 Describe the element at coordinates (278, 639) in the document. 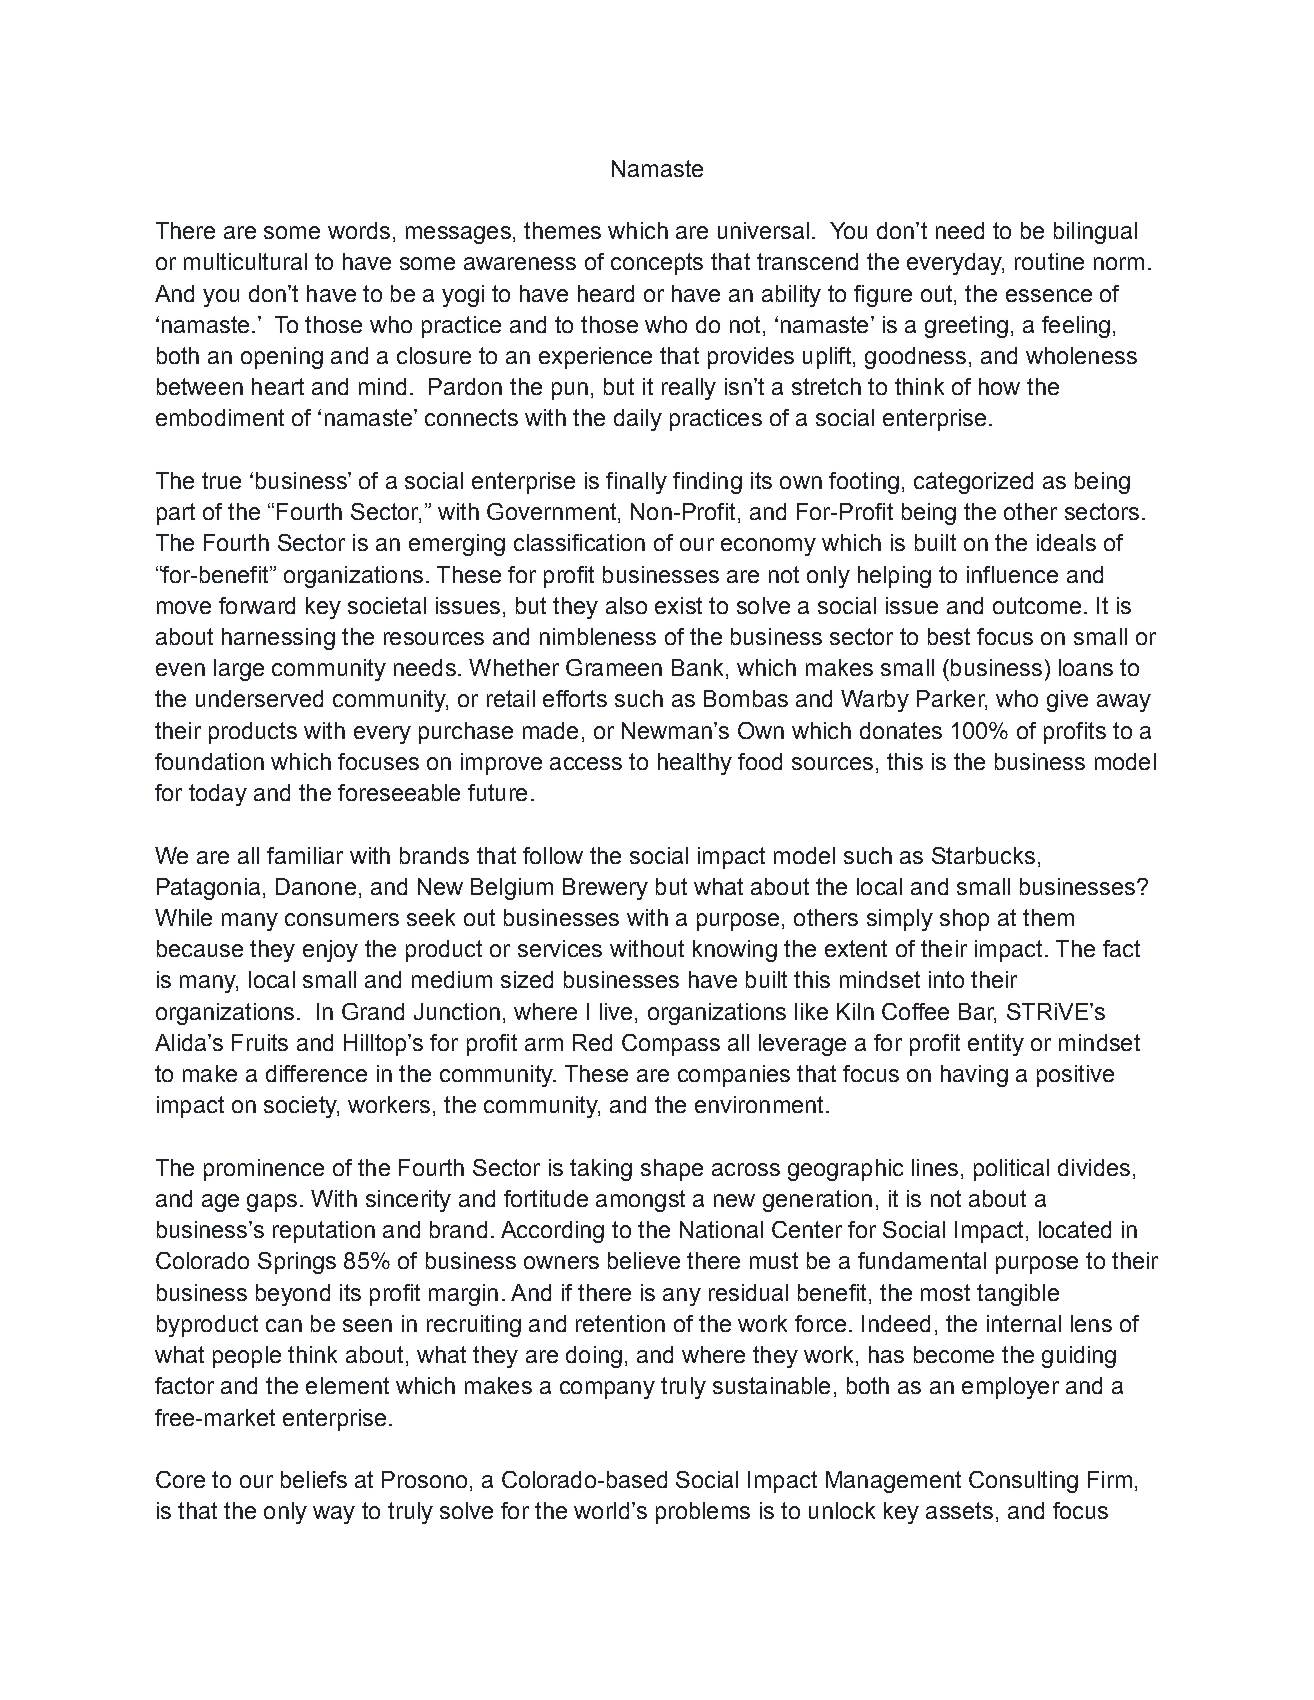

I see `harnessing` at that location.
